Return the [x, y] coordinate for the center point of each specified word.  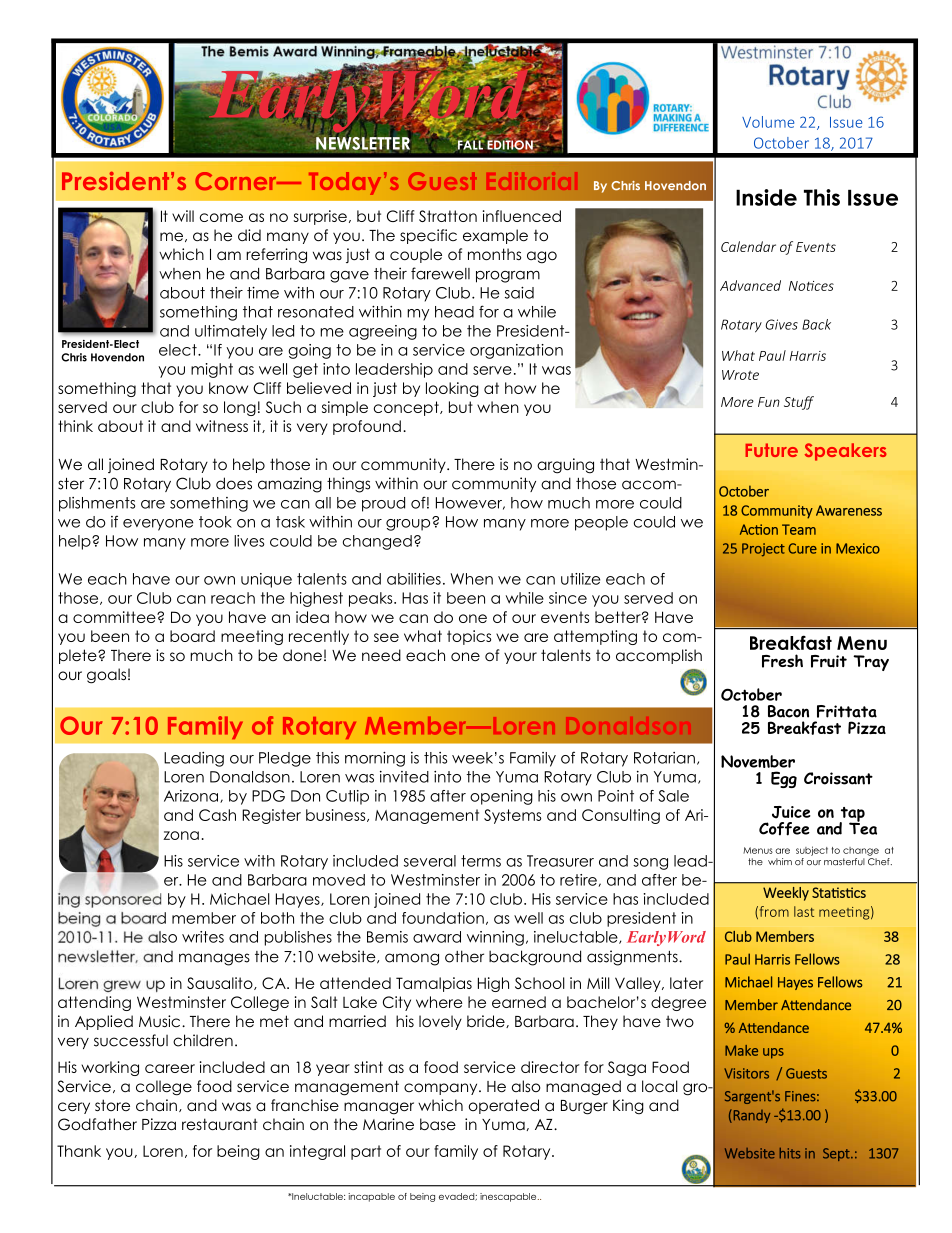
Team [799, 529]
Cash [217, 815]
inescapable [509, 1197]
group [409, 524]
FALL [471, 144]
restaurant [220, 1124]
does [234, 483]
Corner [237, 181]
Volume [768, 122]
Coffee [784, 829]
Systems [512, 816]
